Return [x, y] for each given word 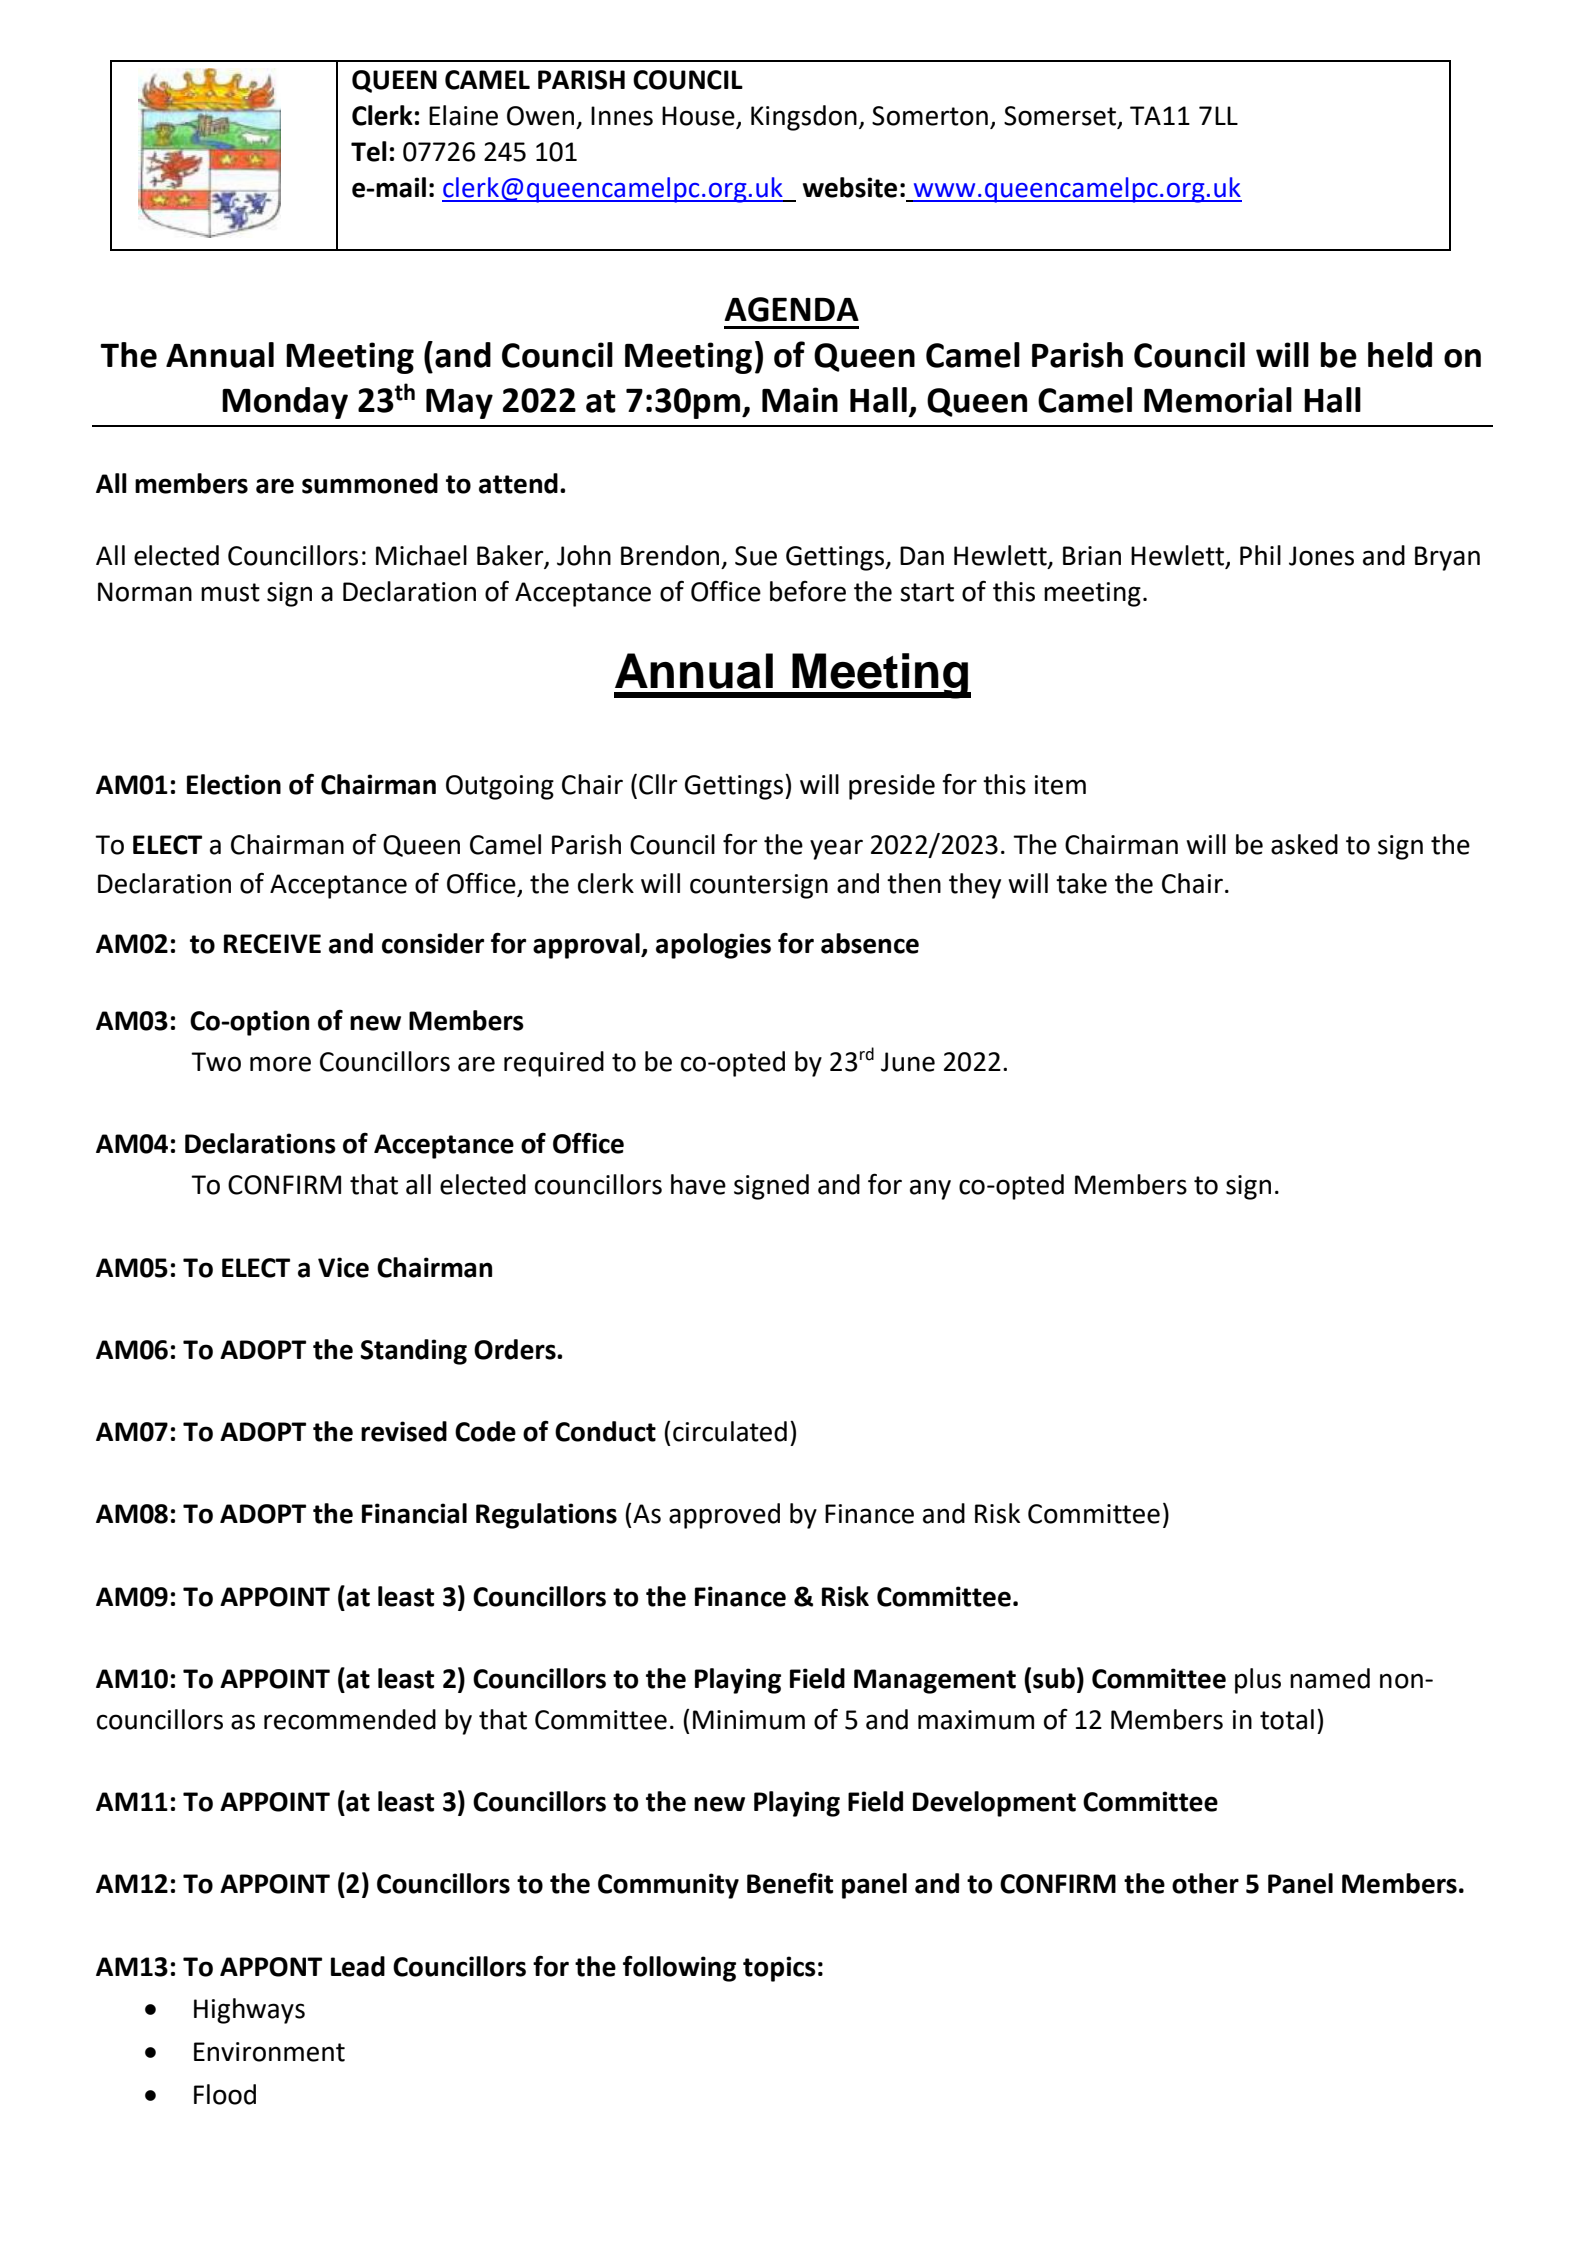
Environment [269, 2052]
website [850, 187]
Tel [369, 151]
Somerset [1061, 117]
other [1205, 1883]
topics [779, 1969]
